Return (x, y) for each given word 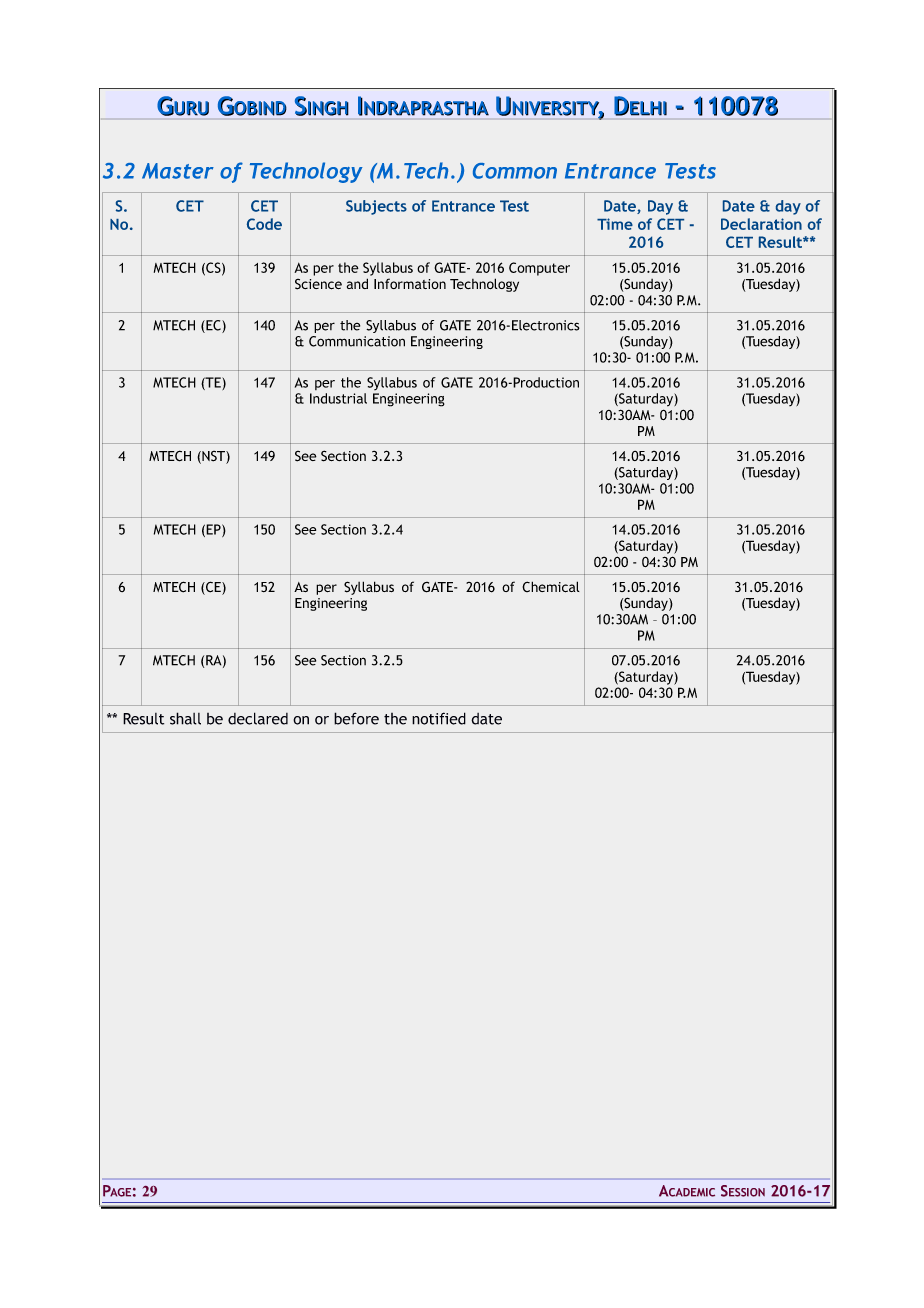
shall (185, 718)
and (357, 283)
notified (439, 718)
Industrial (338, 398)
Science (318, 284)
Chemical (551, 587)
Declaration (761, 224)
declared (258, 718)
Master (178, 171)
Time (615, 224)
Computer (539, 269)
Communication (357, 341)
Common (515, 171)
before (356, 718)
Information (410, 283)
